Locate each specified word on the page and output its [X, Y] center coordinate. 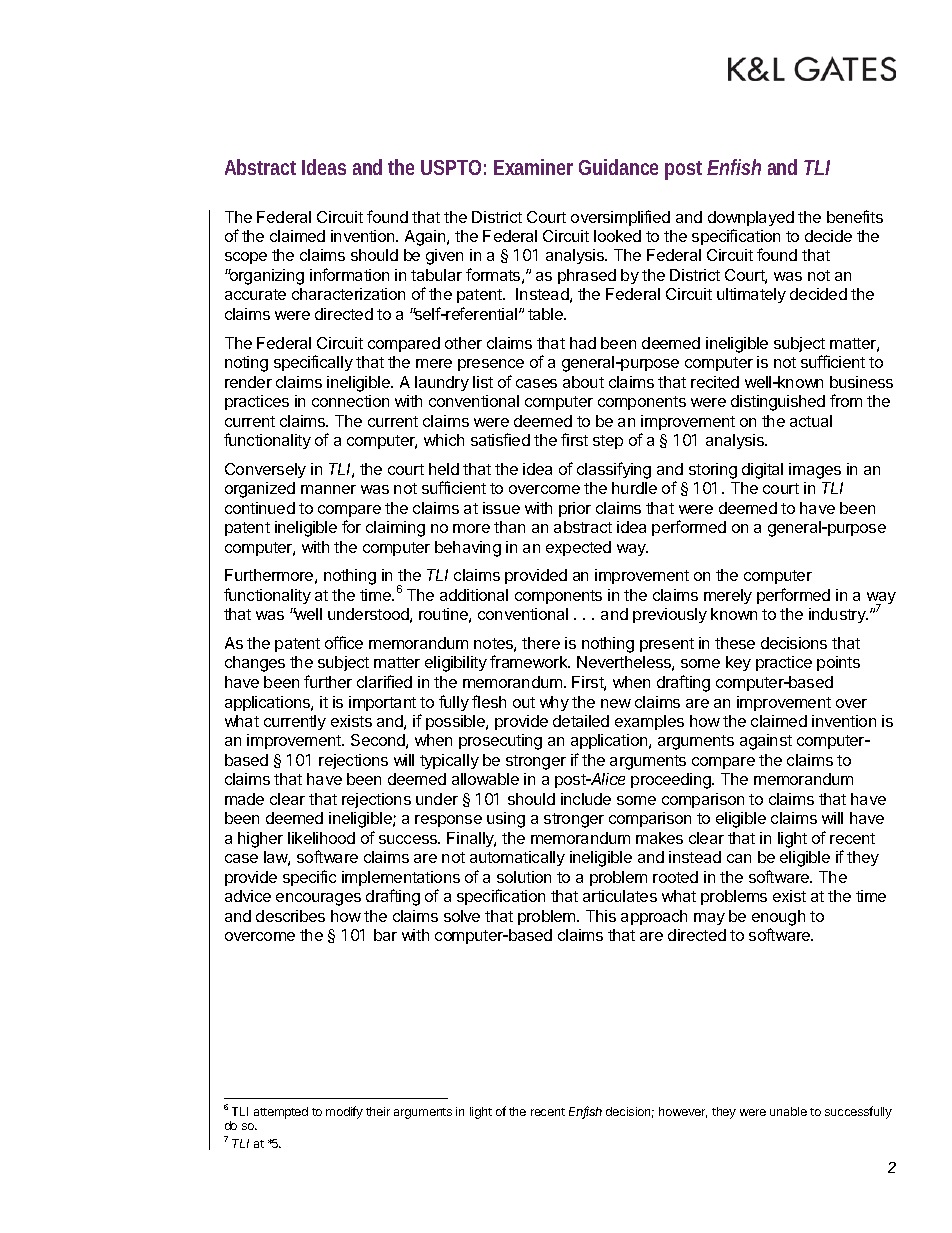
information [349, 274]
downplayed [751, 218]
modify [344, 1112]
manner [328, 489]
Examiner [533, 167]
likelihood [321, 838]
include [586, 799]
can [739, 858]
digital [762, 471]
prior [575, 509]
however [683, 1112]
